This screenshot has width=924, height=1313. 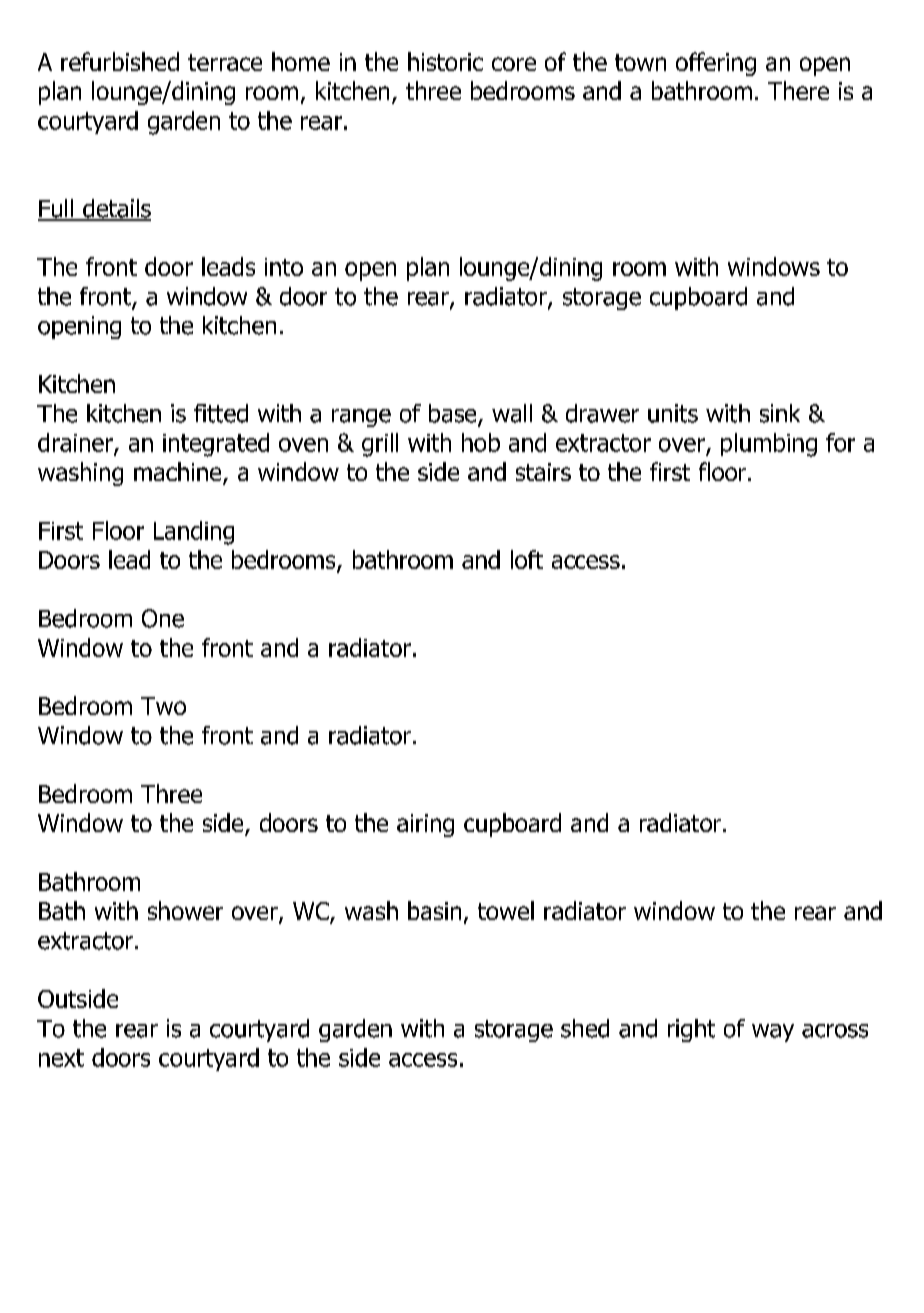 What do you see at coordinates (284, 267) in the screenshot?
I see `into` at bounding box center [284, 267].
